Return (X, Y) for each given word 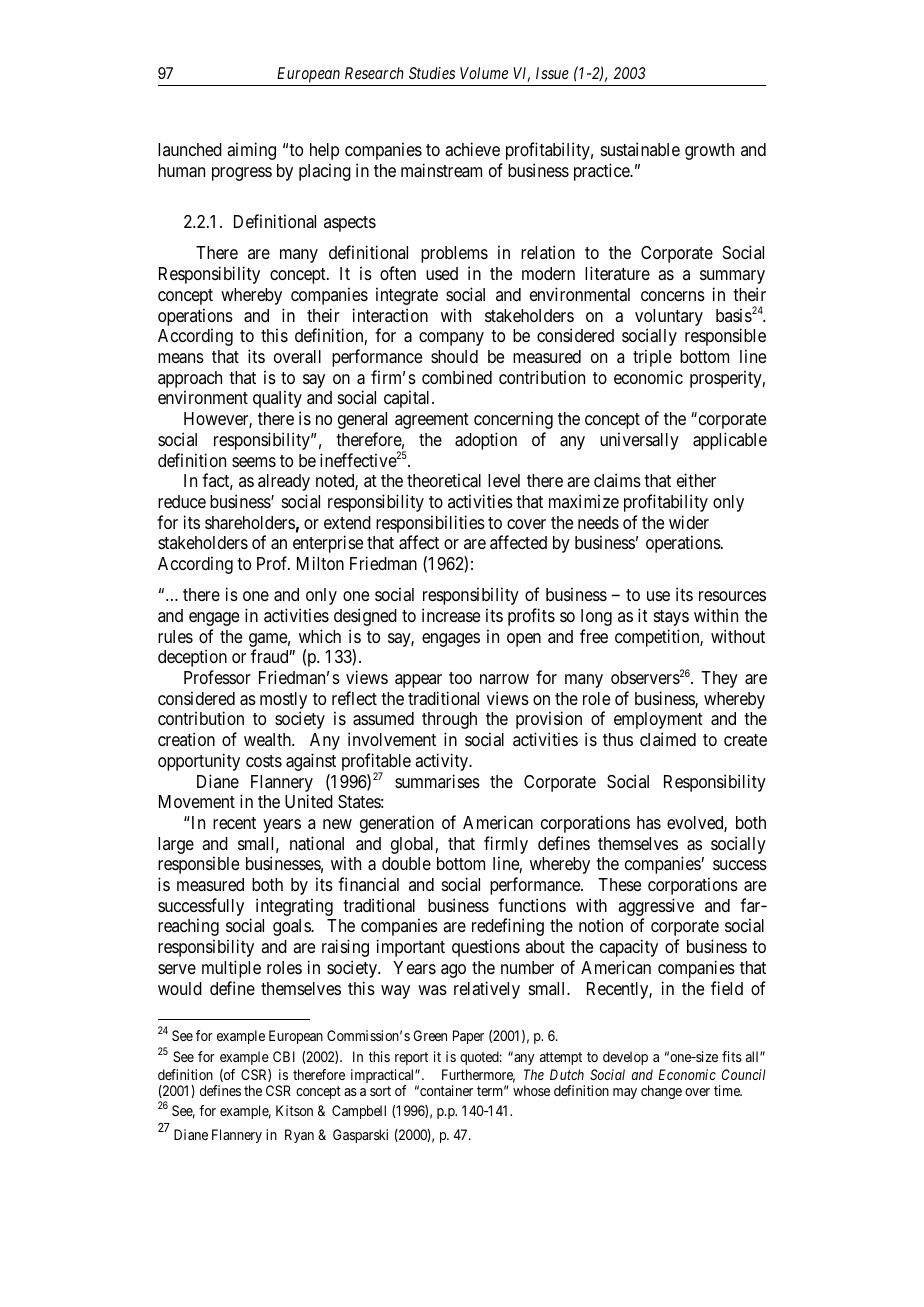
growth (709, 151)
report (411, 1058)
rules (175, 636)
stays (671, 618)
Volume (484, 73)
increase (451, 615)
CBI (284, 1056)
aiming (251, 151)
